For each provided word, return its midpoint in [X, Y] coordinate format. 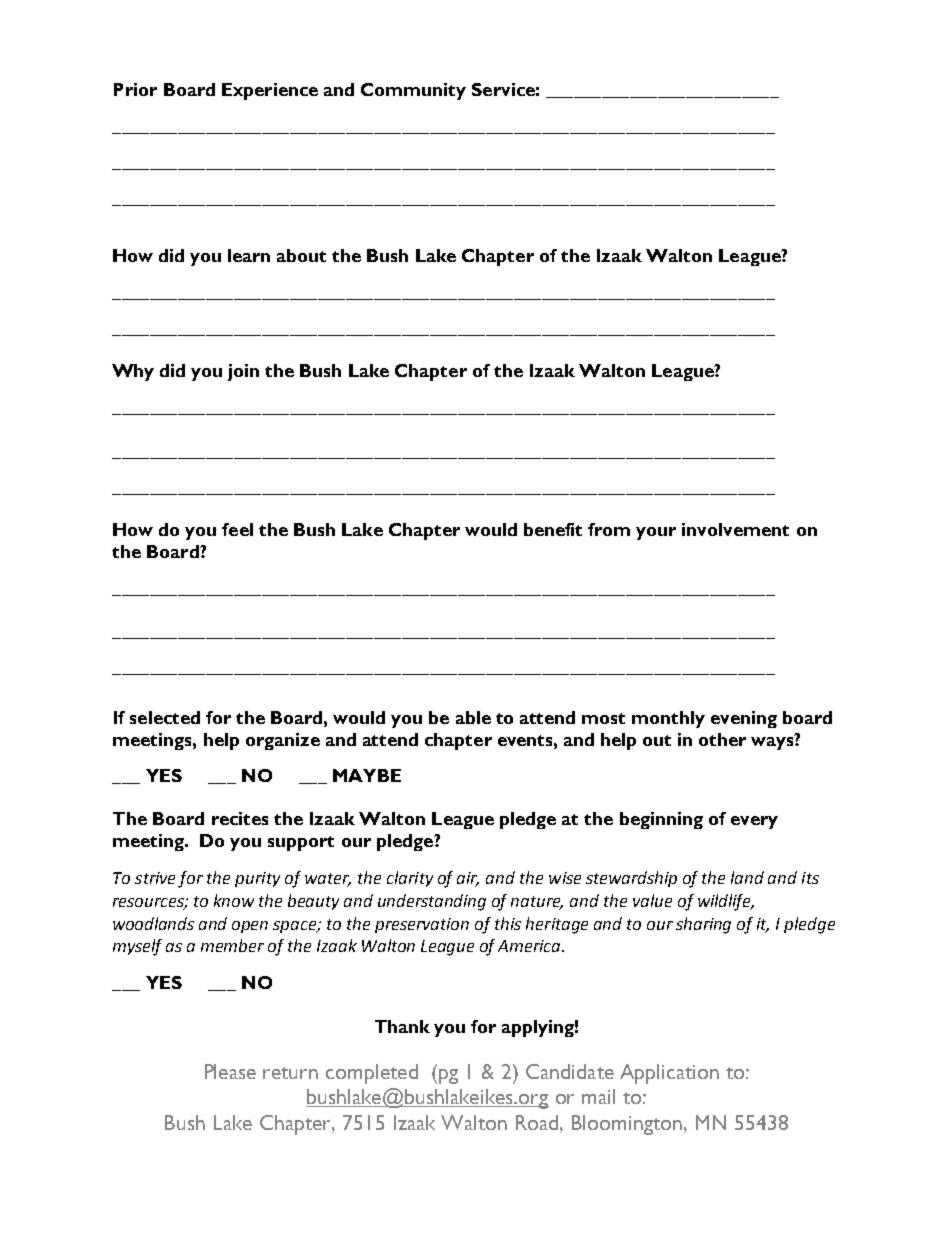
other [722, 739]
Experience [270, 91]
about [301, 255]
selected [165, 717]
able [473, 717]
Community [413, 91]
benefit [553, 529]
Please [230, 1071]
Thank [402, 1026]
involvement [735, 529]
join [243, 372]
